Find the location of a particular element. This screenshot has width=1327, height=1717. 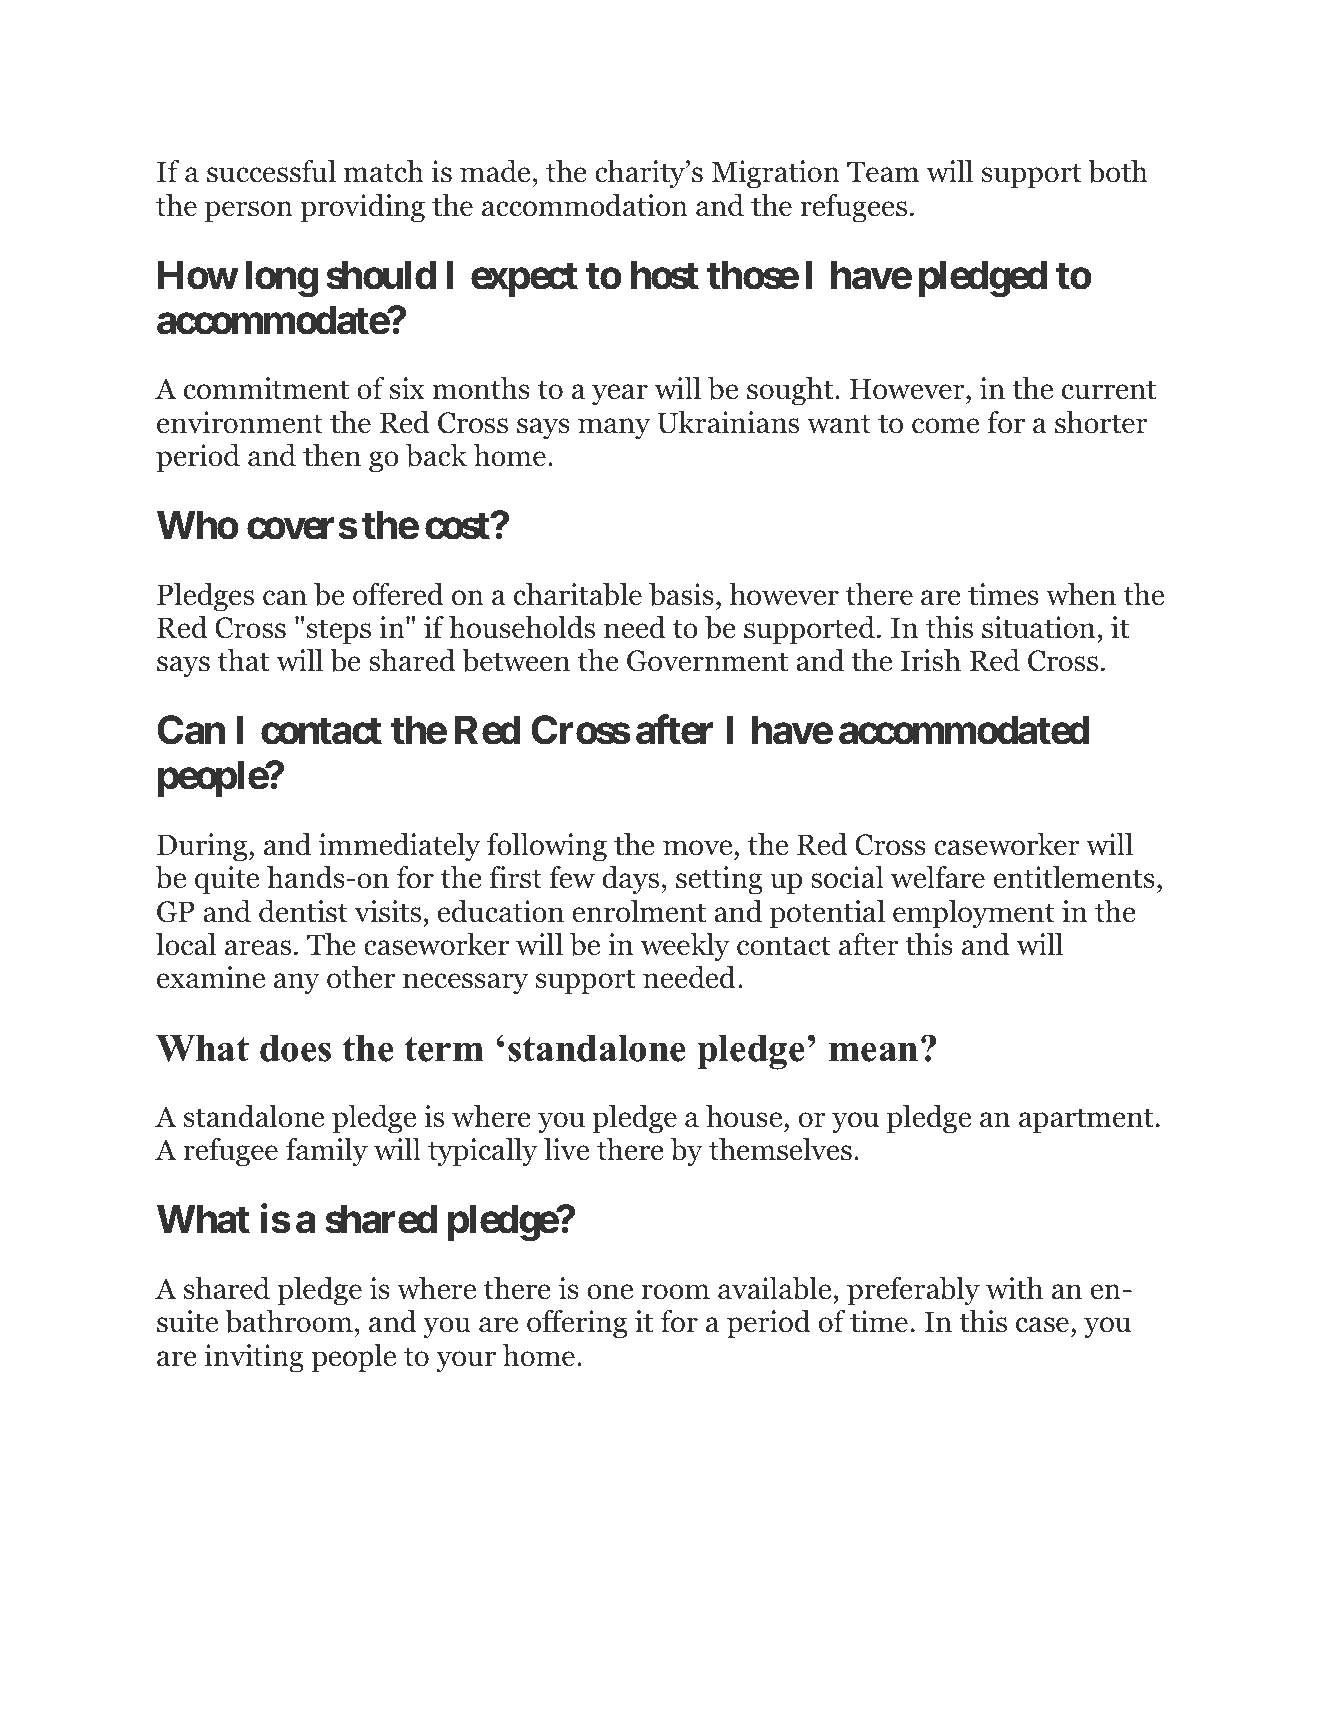

person is located at coordinates (249, 212).
